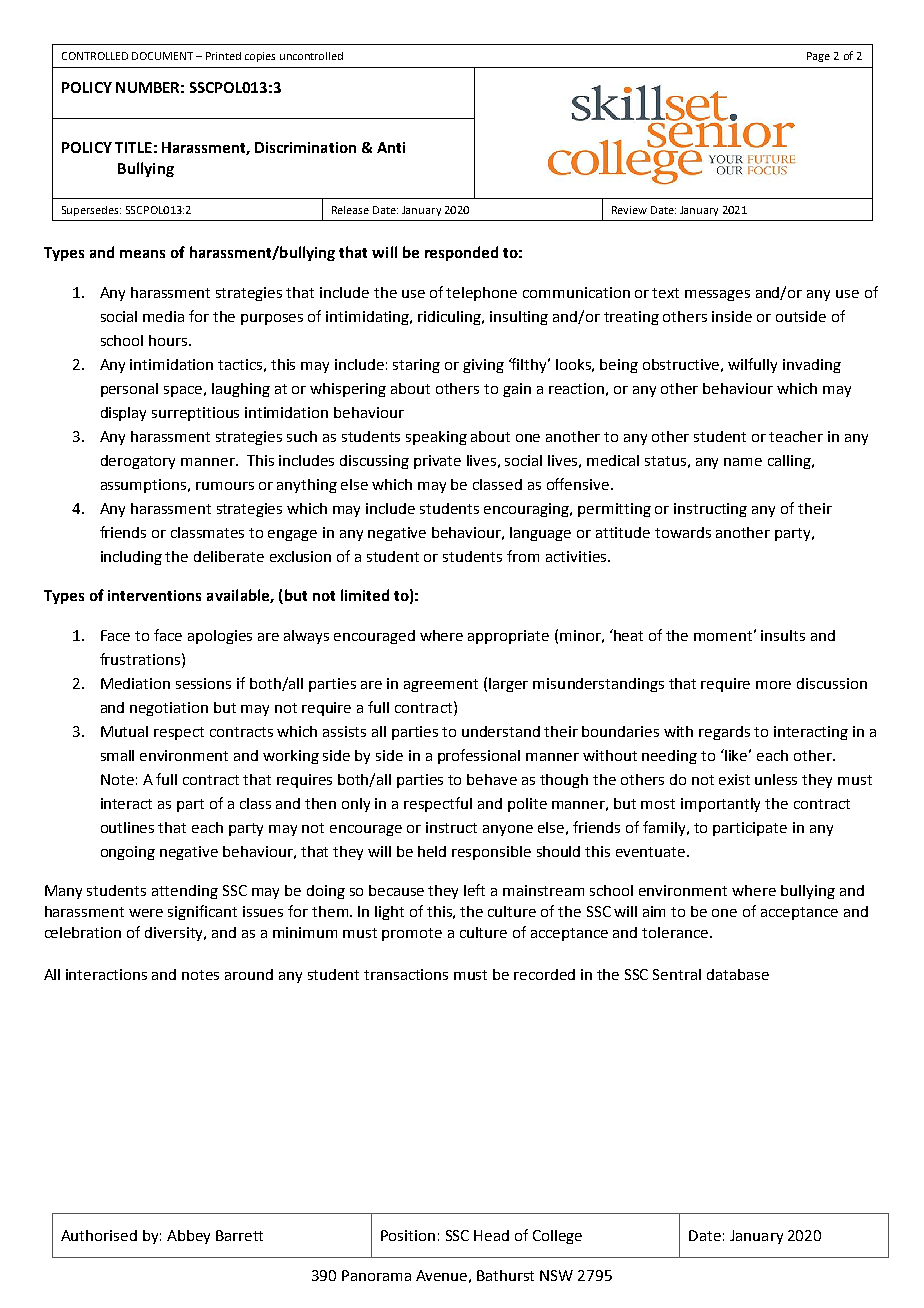 The width and height of the screenshot is (924, 1308). Describe the element at coordinates (818, 57) in the screenshot. I see `Page` at that location.
